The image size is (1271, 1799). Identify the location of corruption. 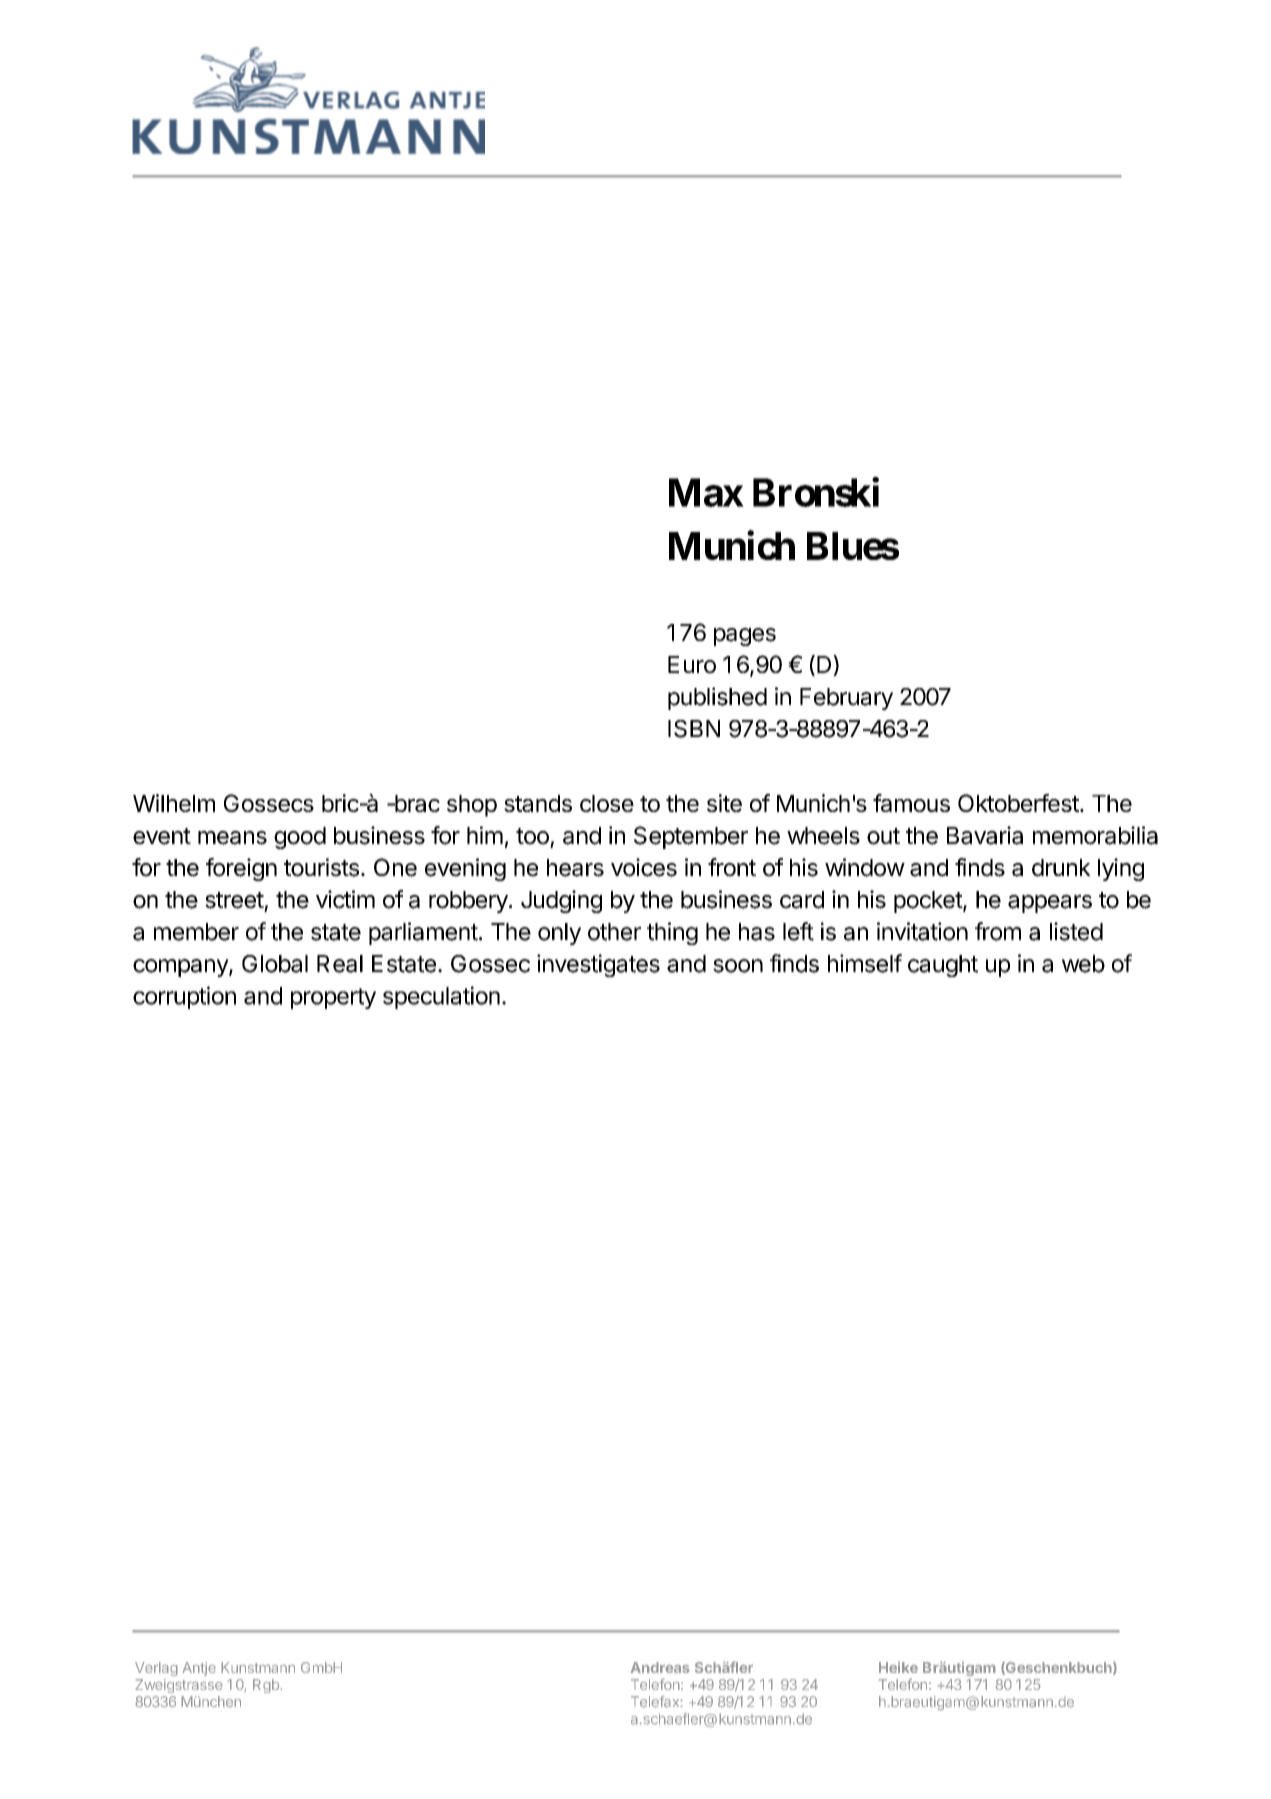
(184, 997).
